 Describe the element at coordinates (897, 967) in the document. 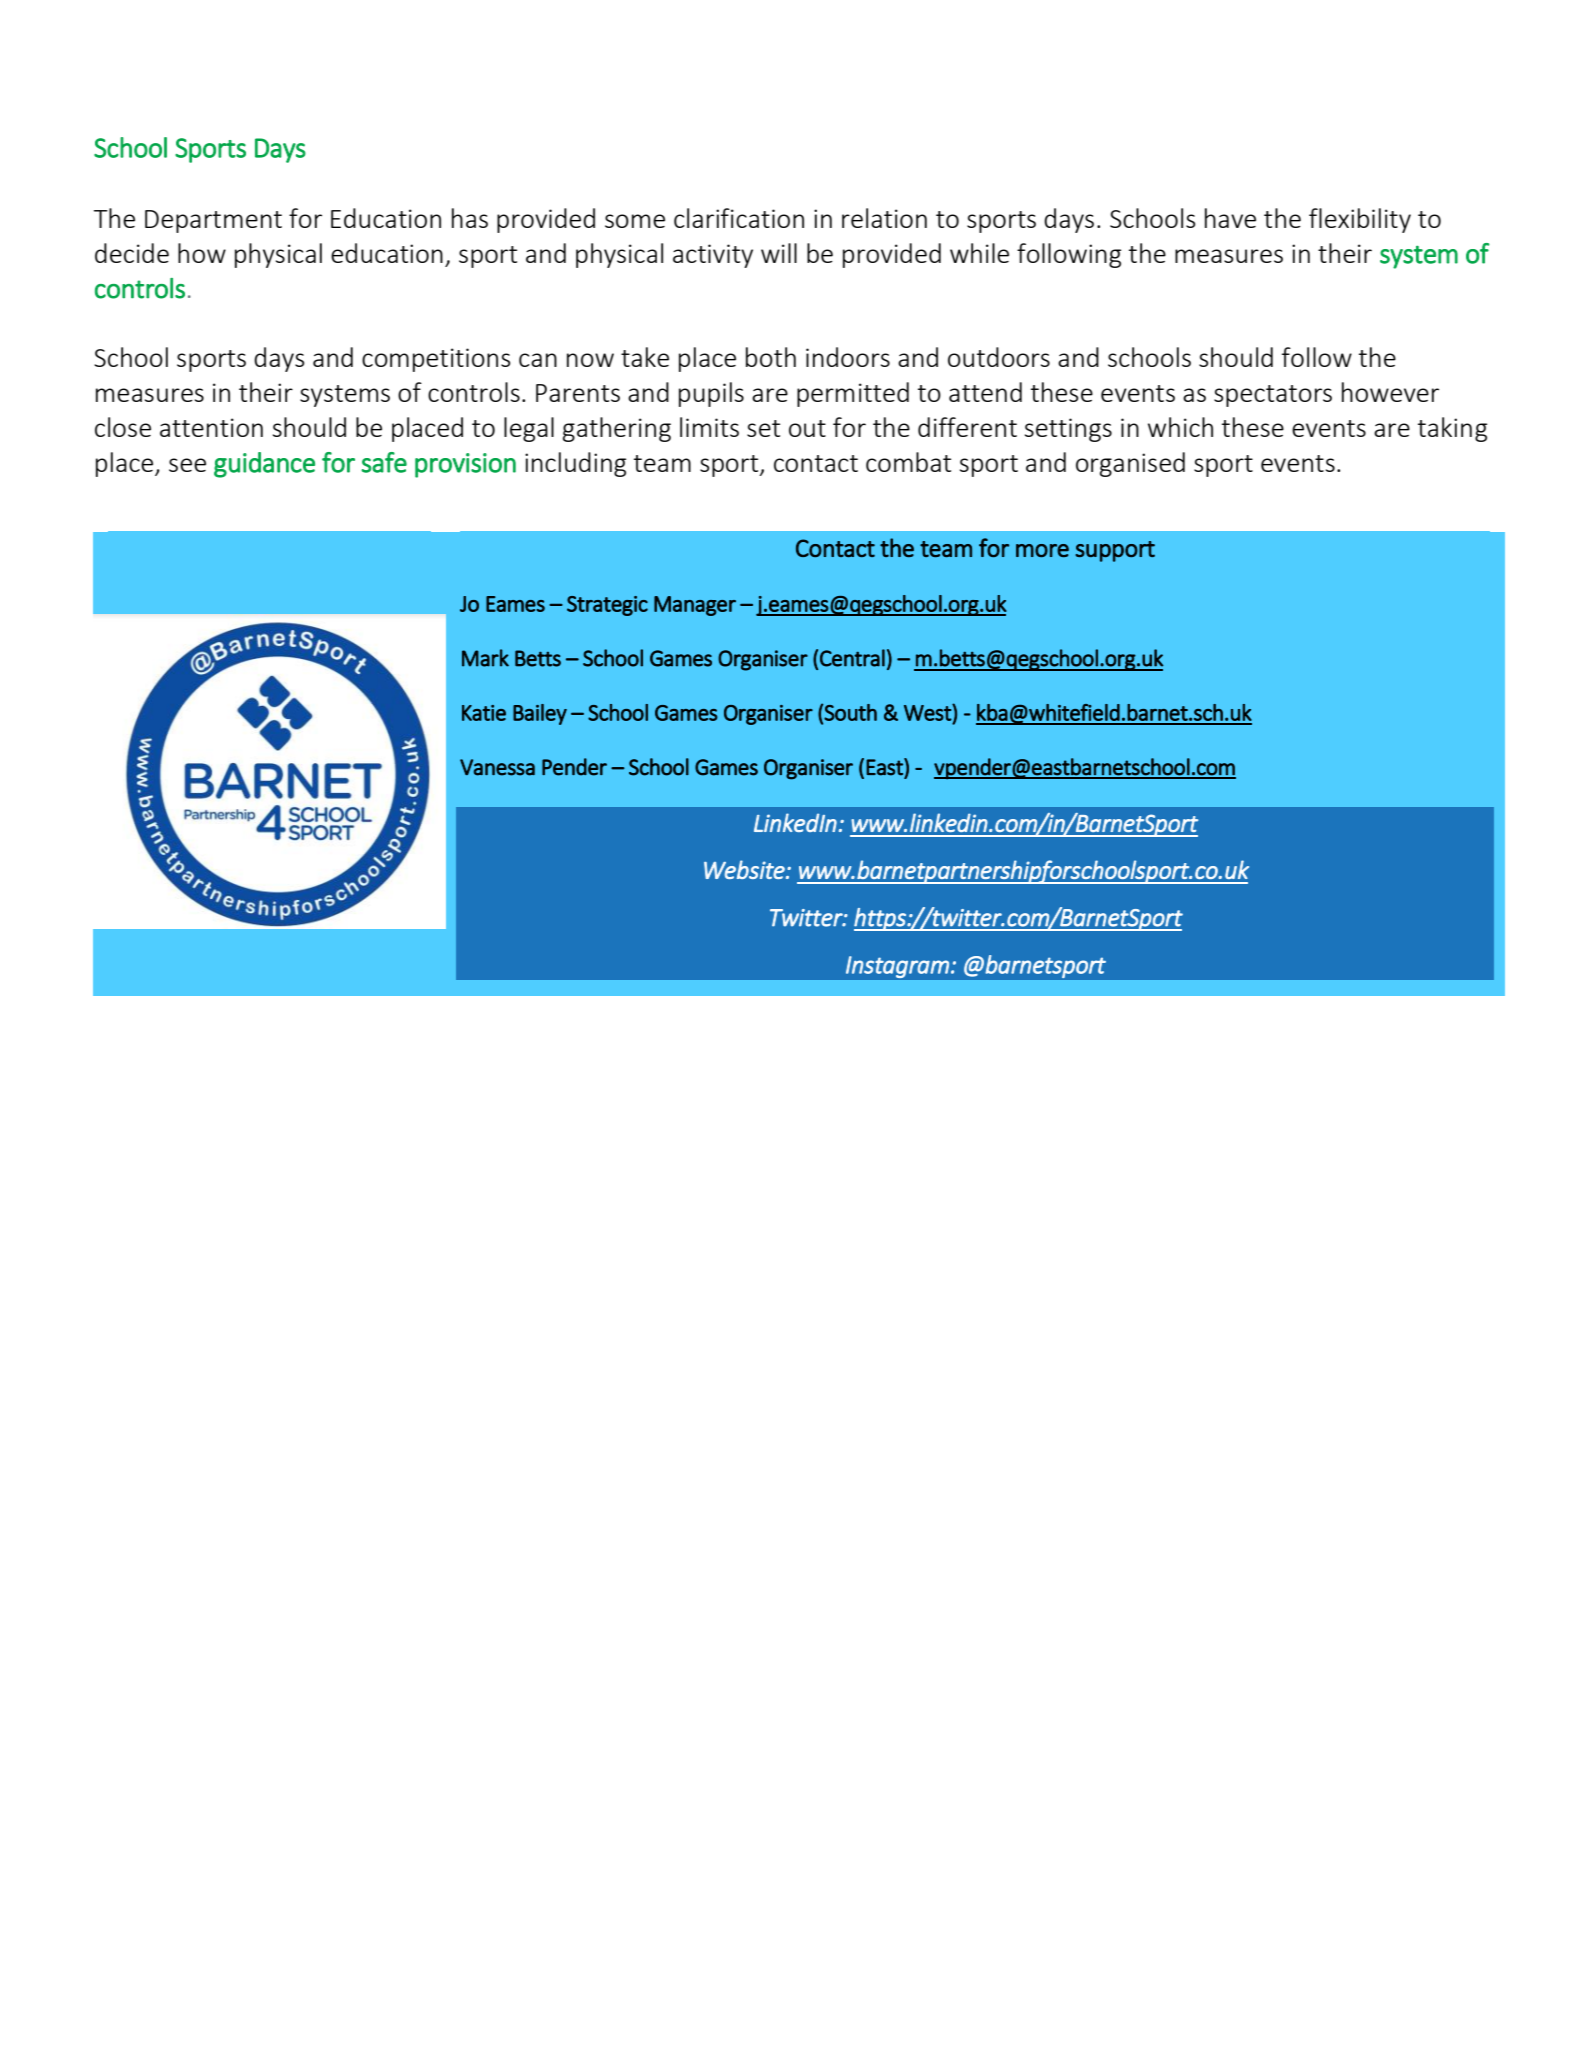

I see `Instagram` at that location.
